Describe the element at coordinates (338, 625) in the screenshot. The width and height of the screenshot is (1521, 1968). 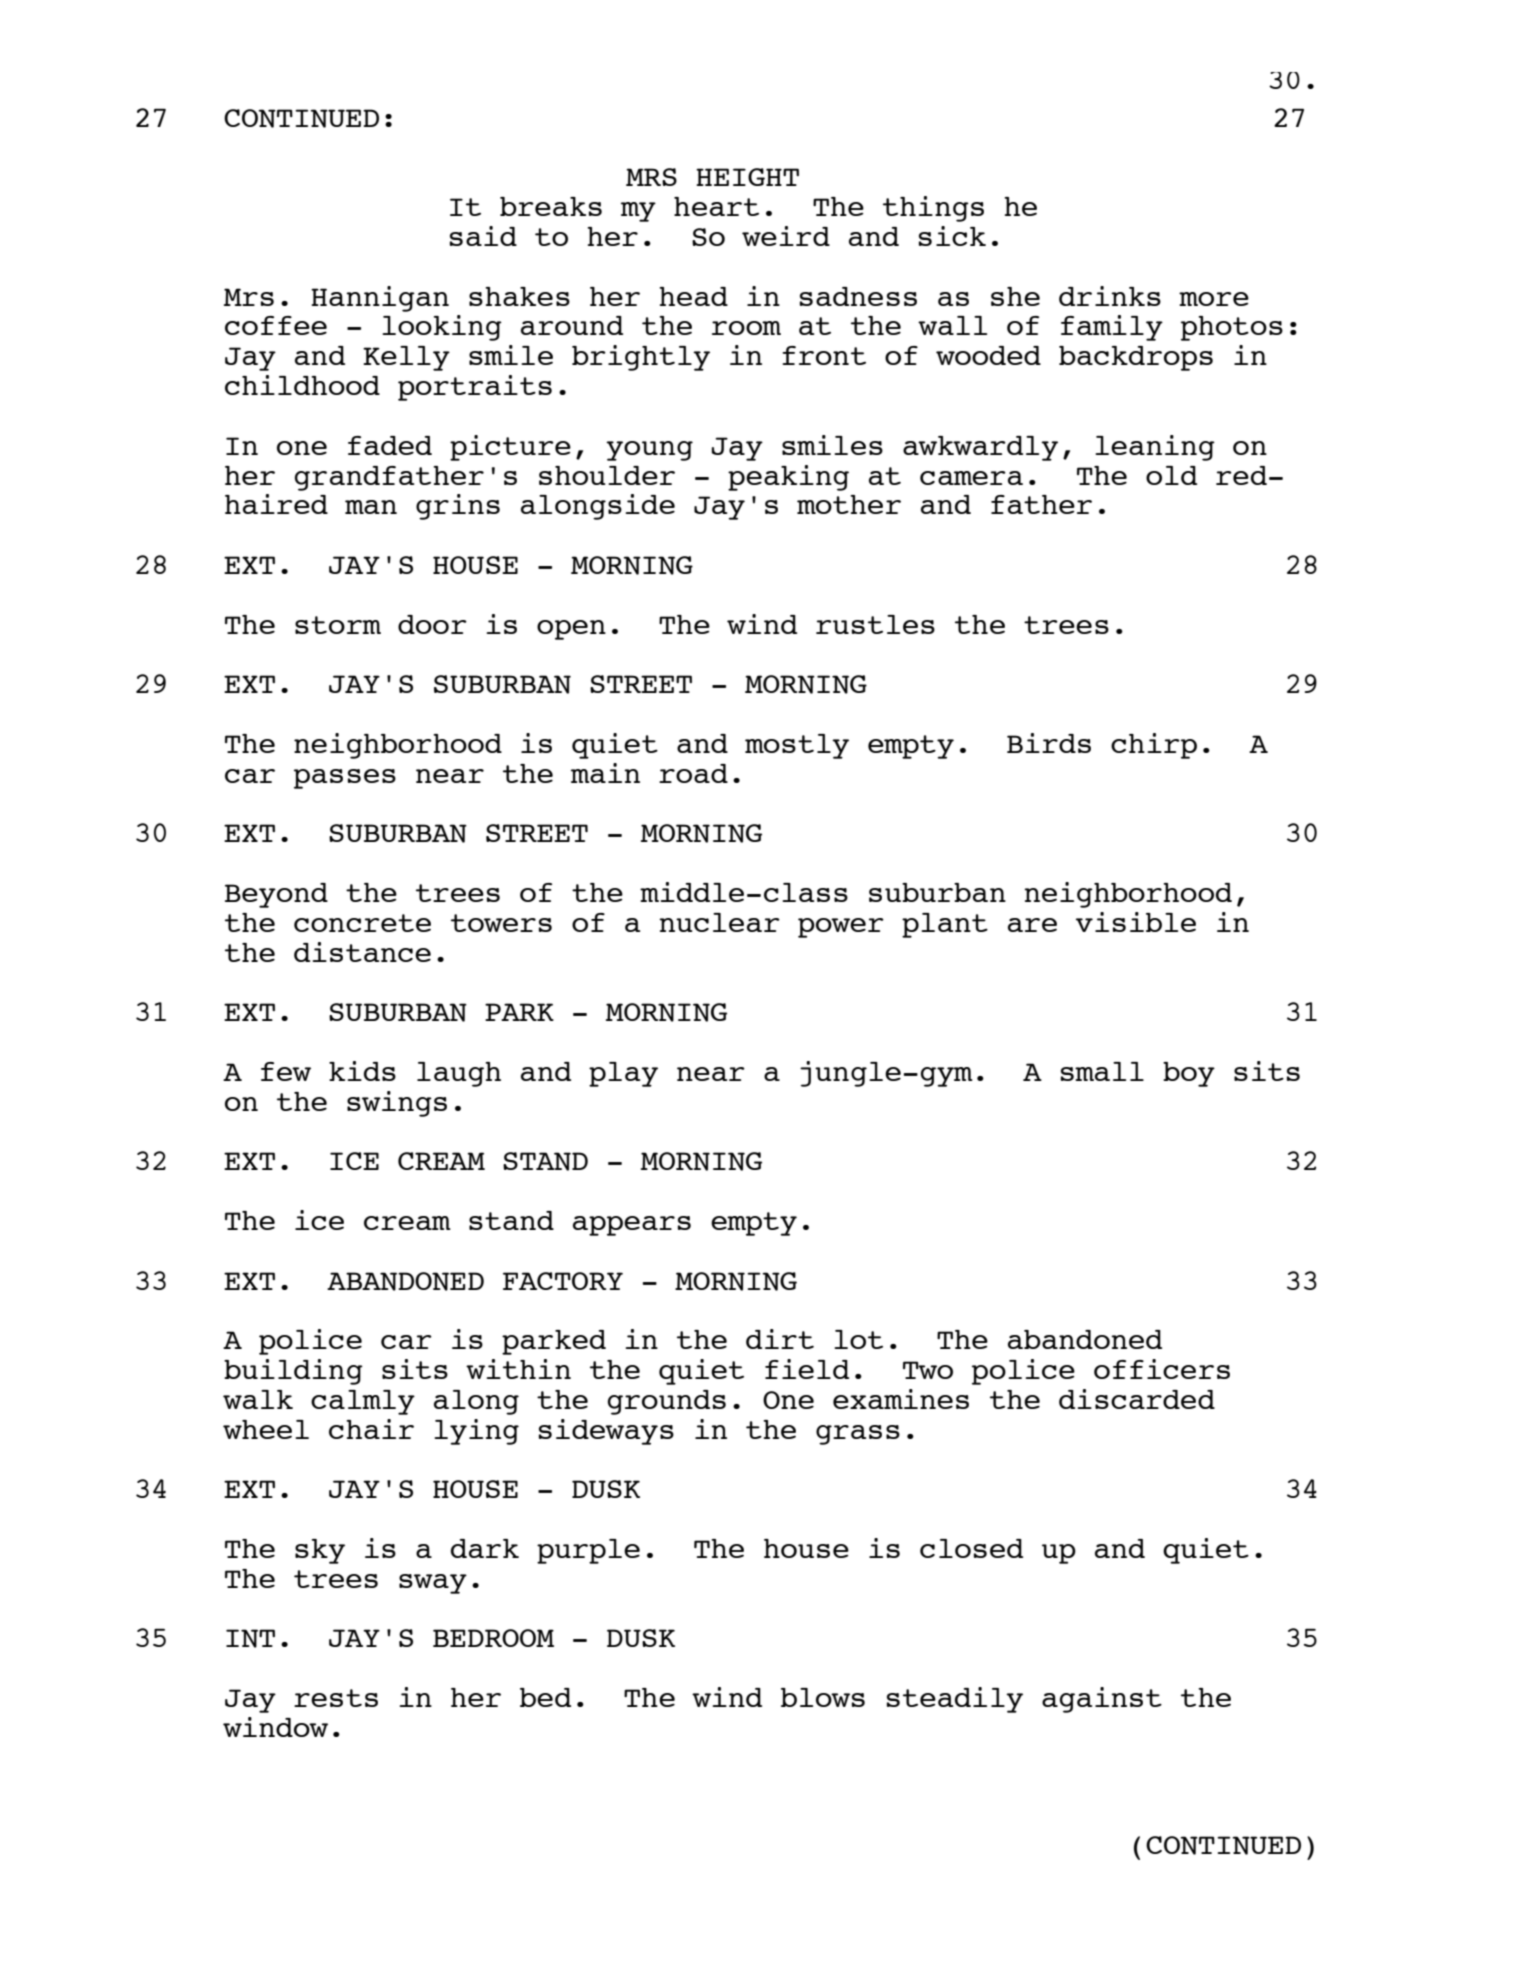
I see `storm` at that location.
